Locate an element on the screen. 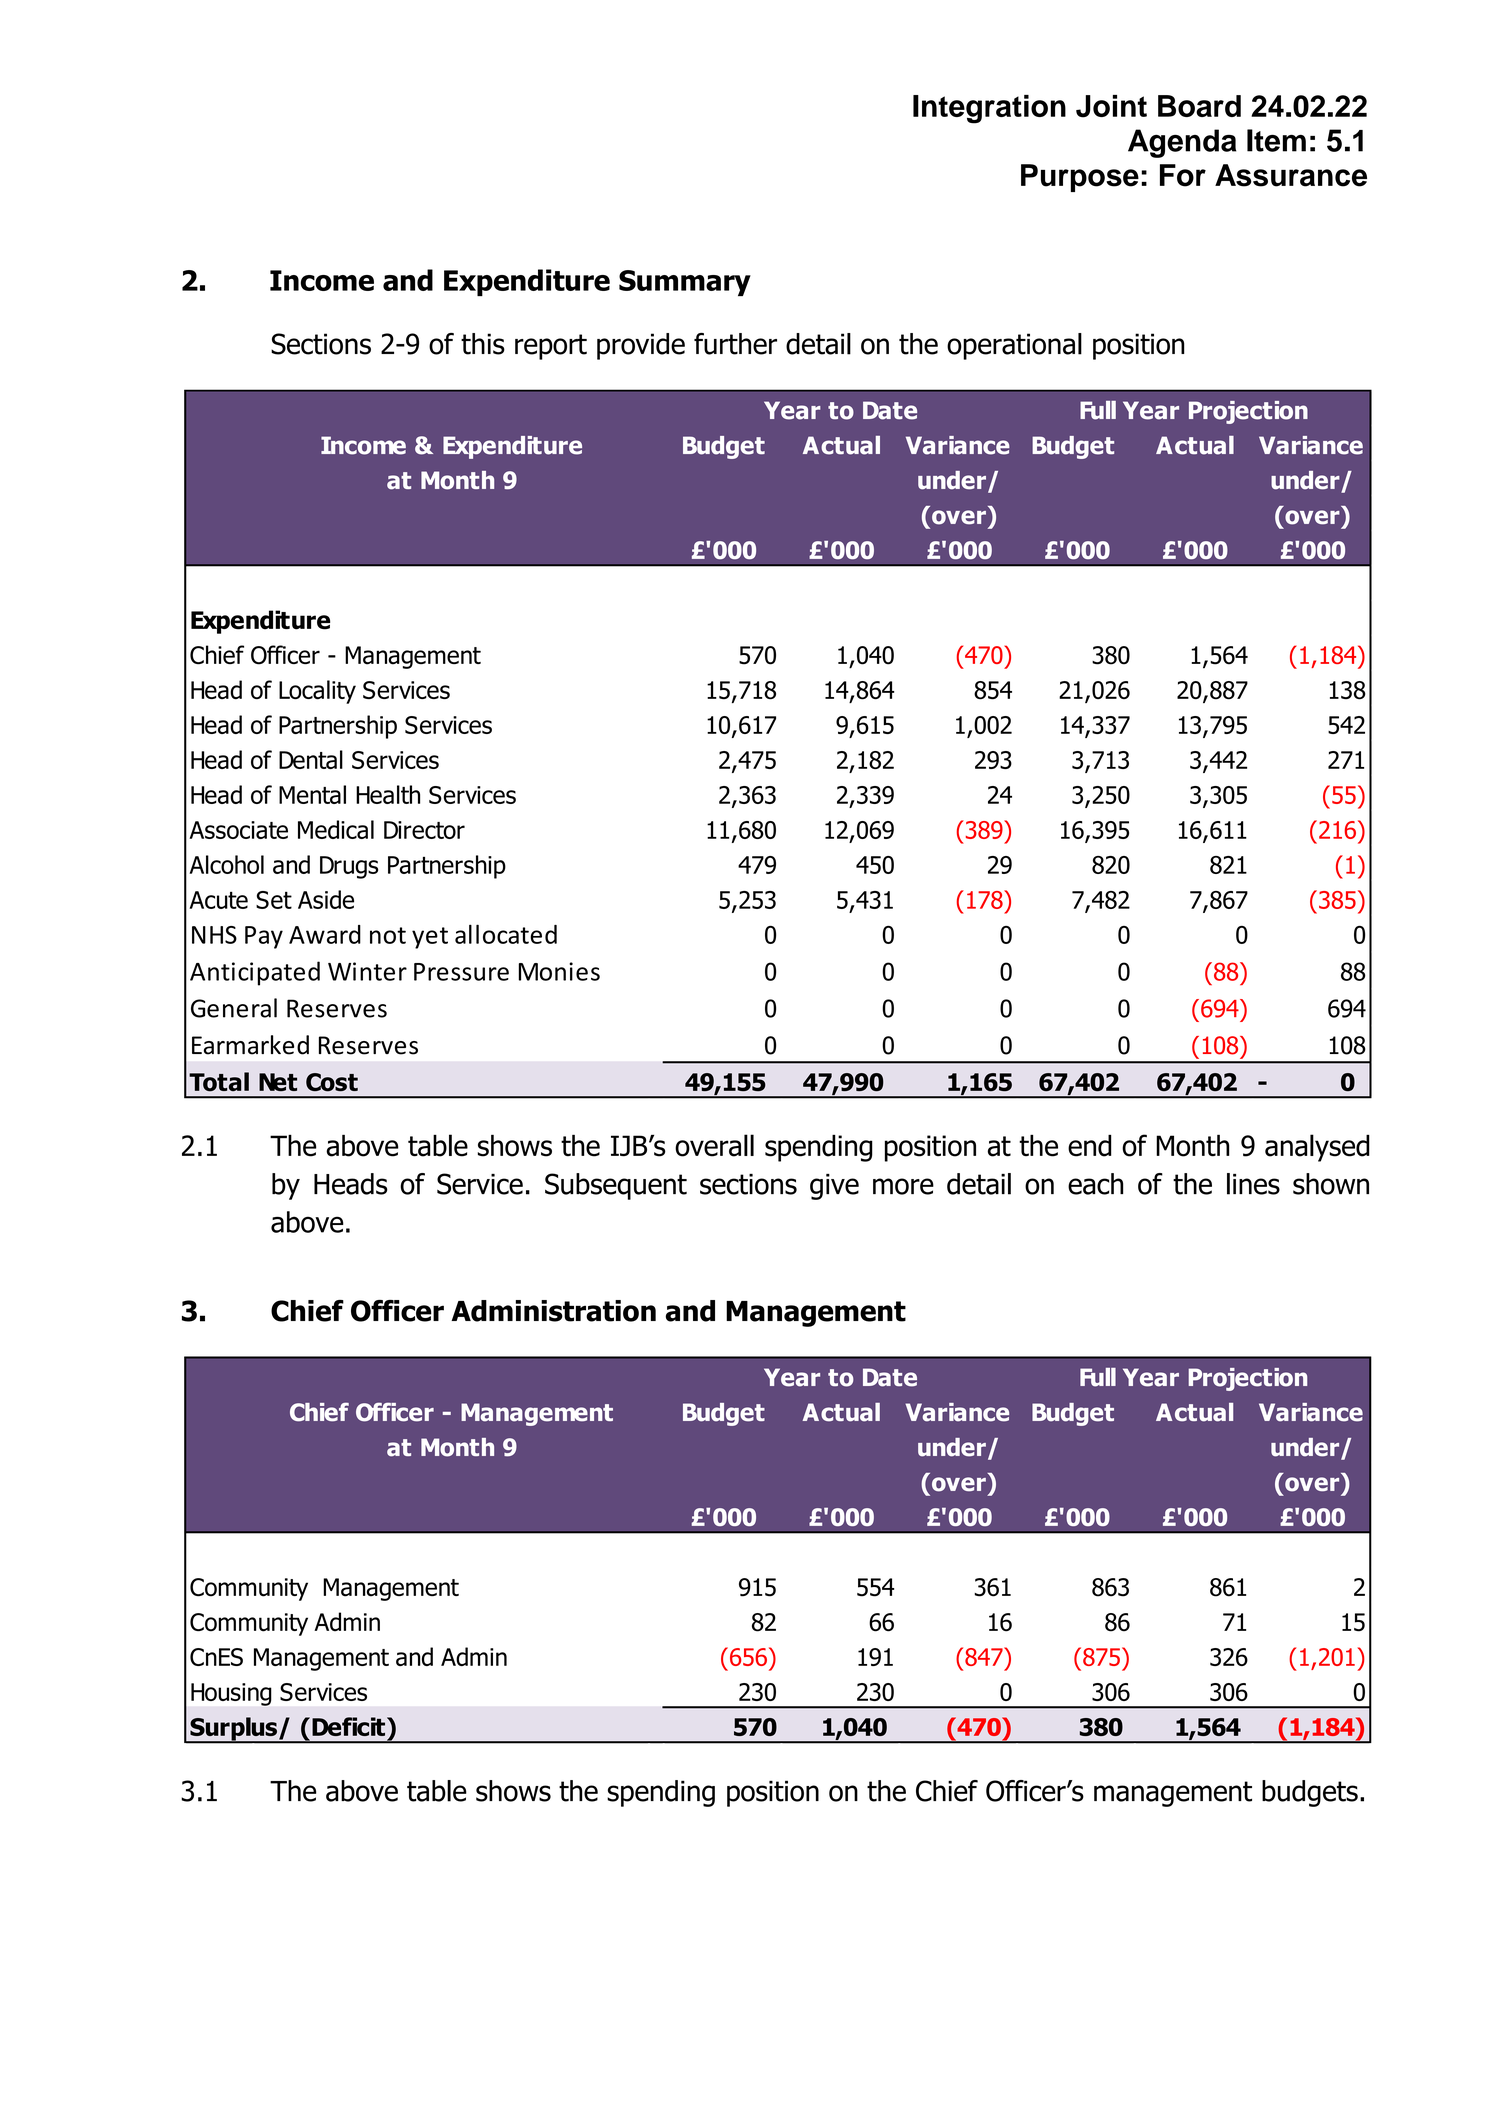 The height and width of the screenshot is (2110, 1492). Director is located at coordinates (424, 830).
